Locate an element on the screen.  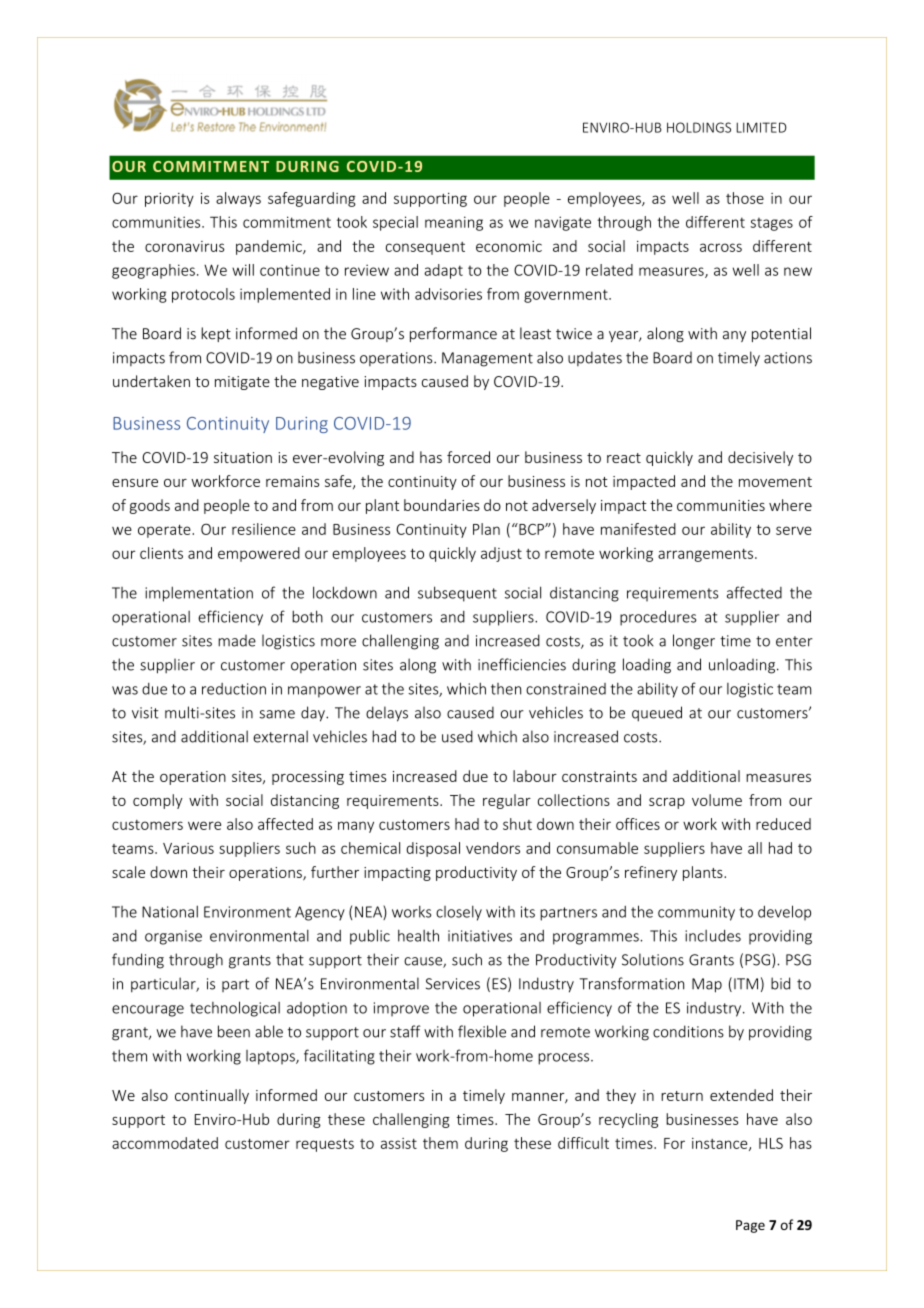
decisively is located at coordinates (760, 458).
